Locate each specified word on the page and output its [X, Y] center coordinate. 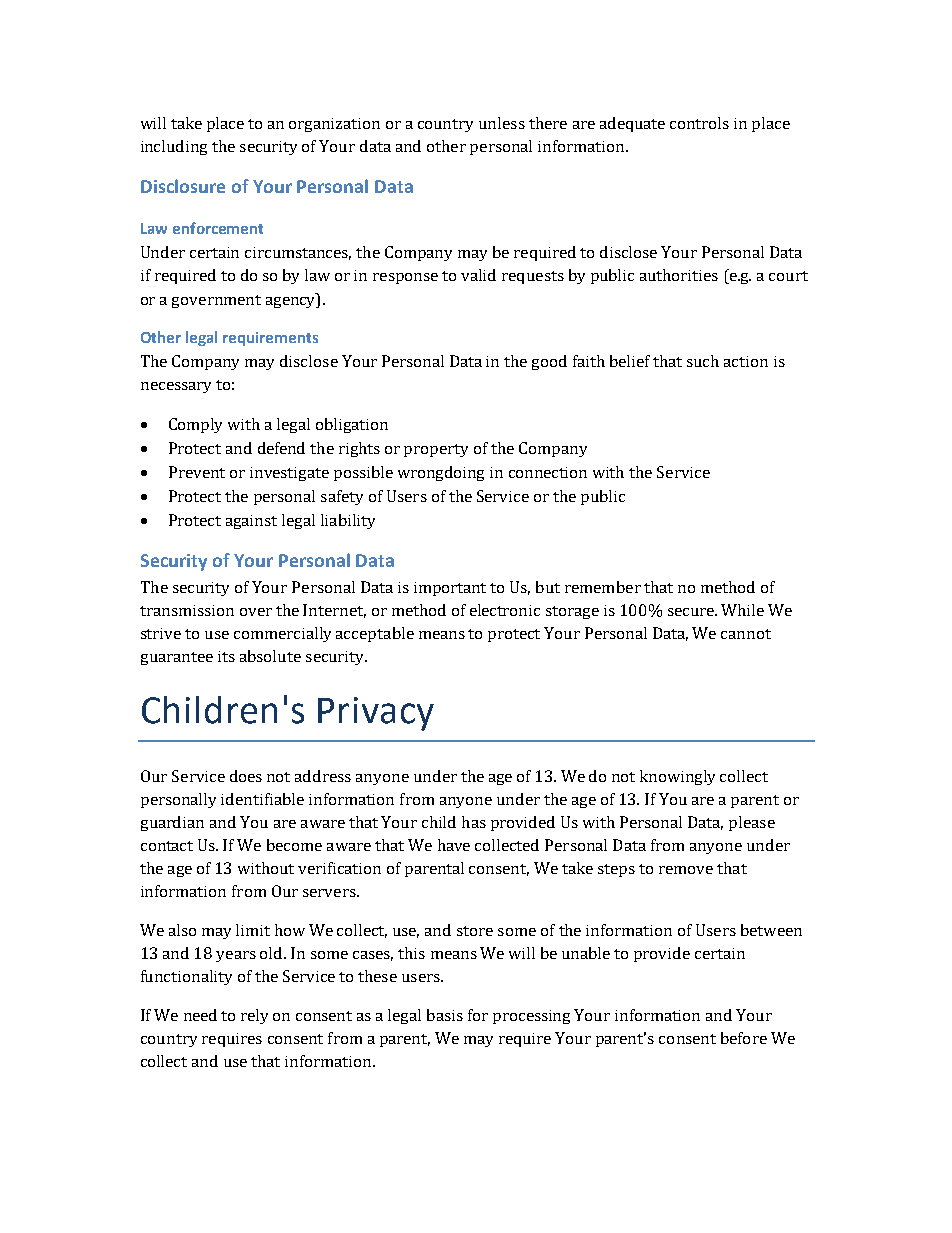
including [174, 147]
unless [502, 123]
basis [445, 1015]
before [744, 1038]
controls [699, 123]
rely [254, 1016]
